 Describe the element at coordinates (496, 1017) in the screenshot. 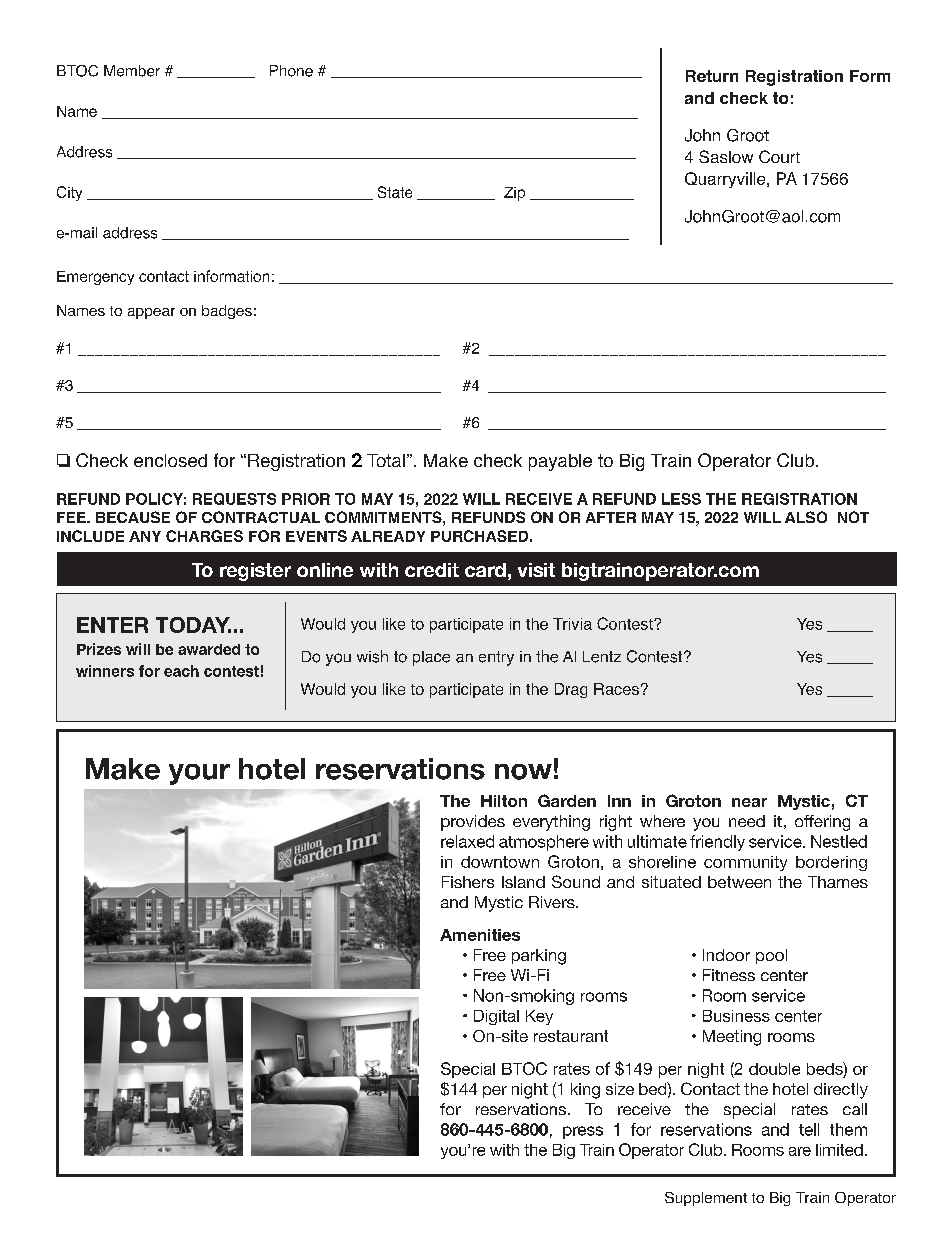

I see `Digital` at that location.
